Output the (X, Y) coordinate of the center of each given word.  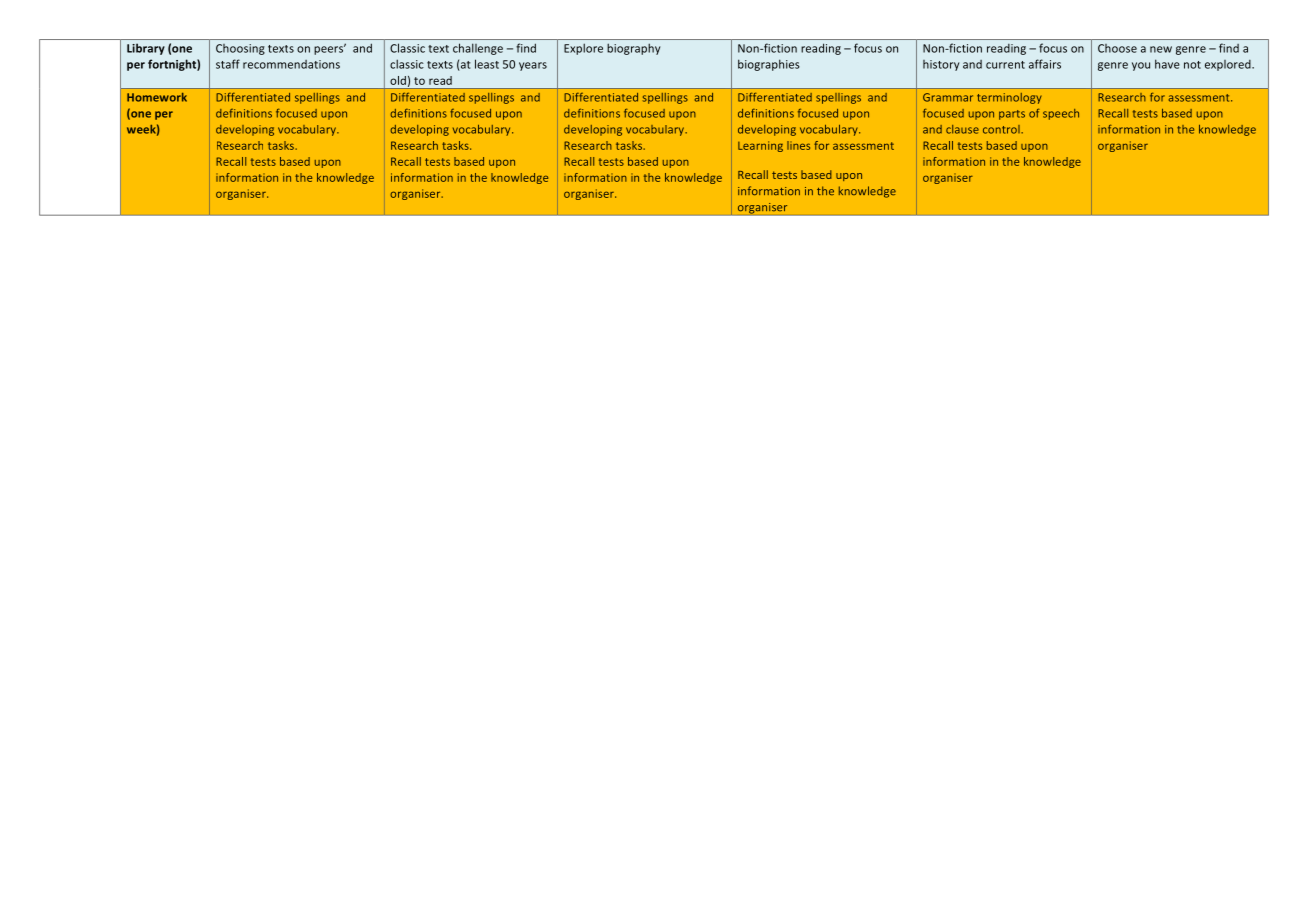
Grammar (948, 97)
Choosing (240, 49)
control (1002, 129)
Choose (1117, 48)
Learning (760, 146)
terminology (1009, 98)
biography (633, 49)
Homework (157, 97)
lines (798, 145)
